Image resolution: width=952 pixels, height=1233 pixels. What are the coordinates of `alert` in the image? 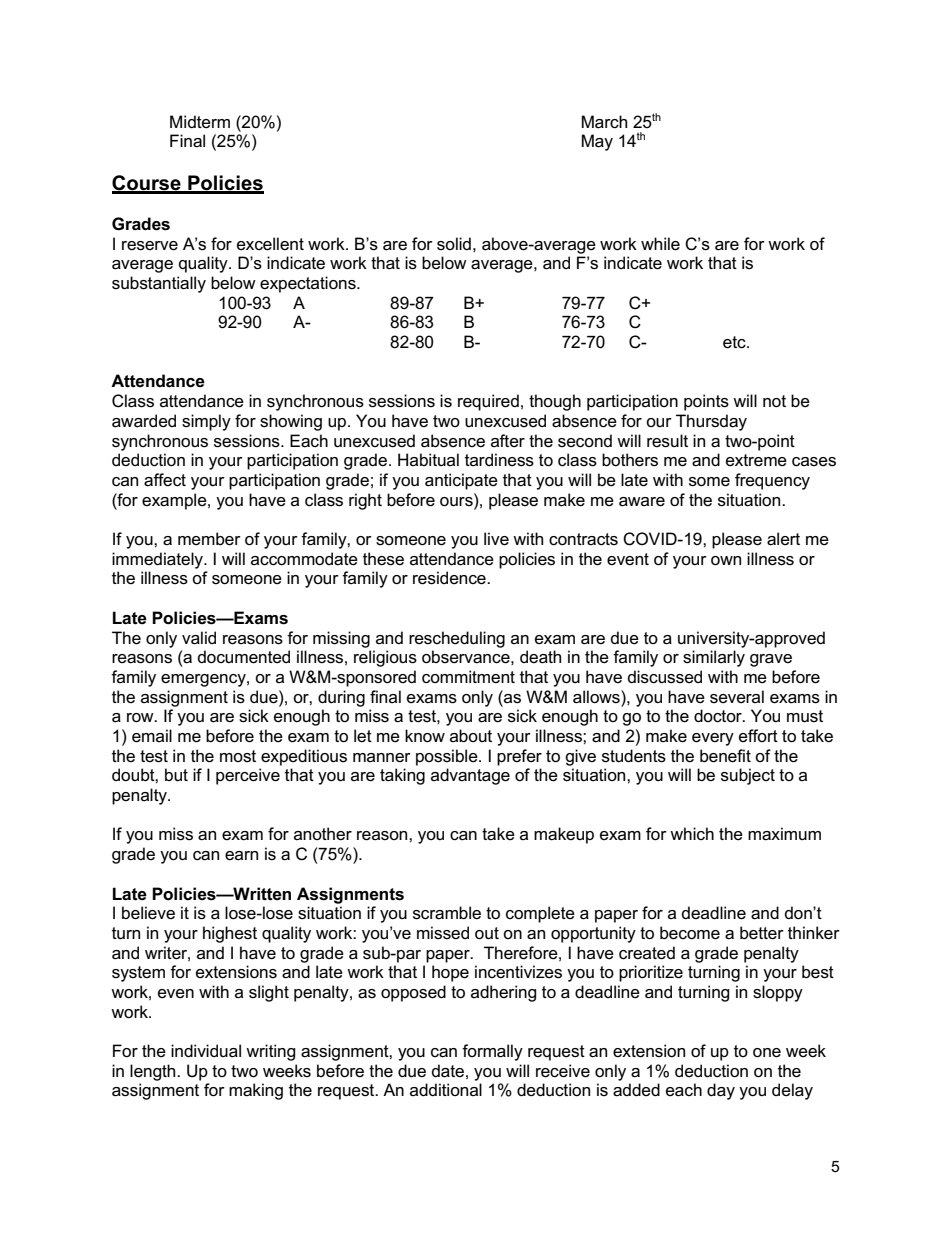 It's located at (783, 539).
